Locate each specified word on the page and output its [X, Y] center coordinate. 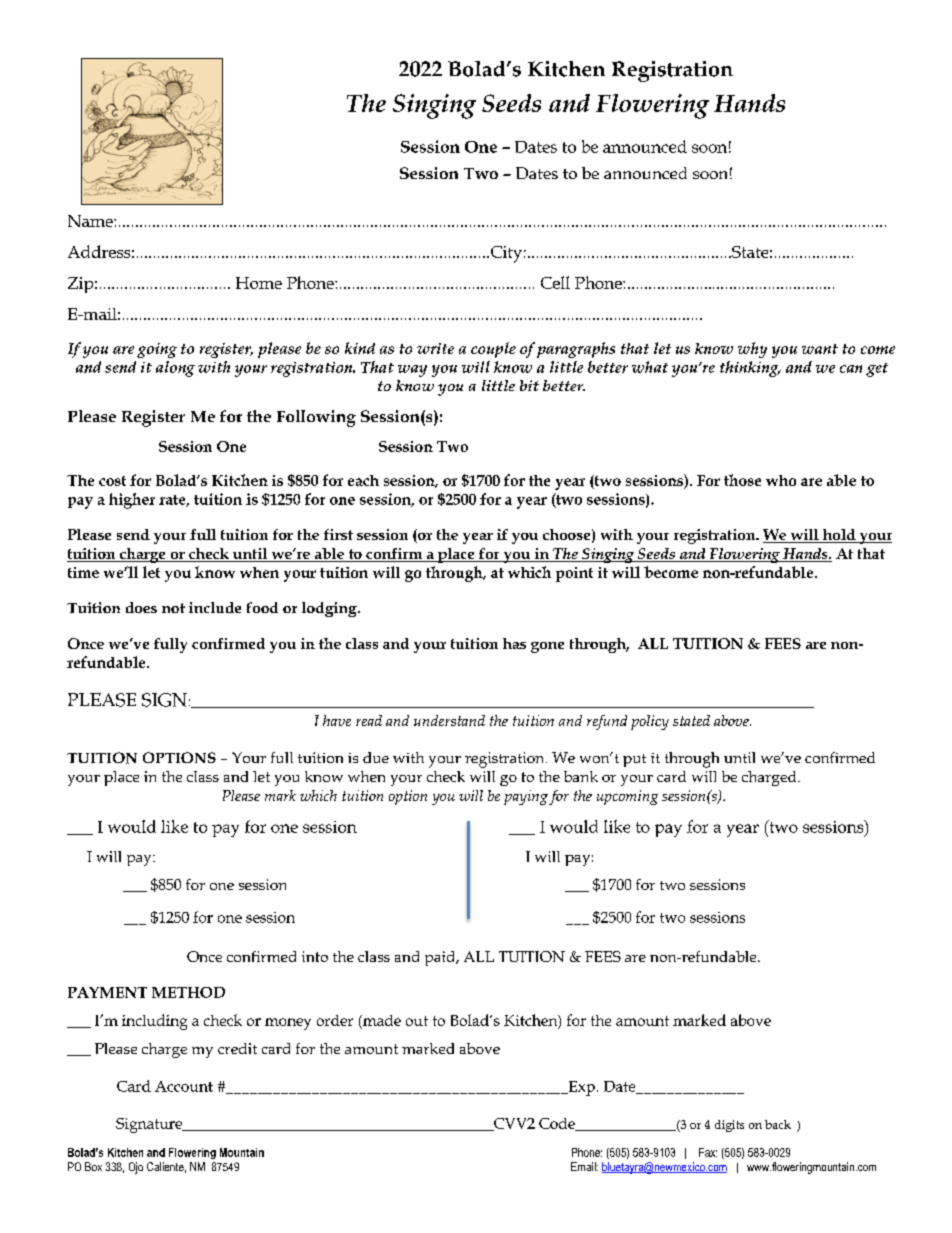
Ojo [136, 1168]
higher [132, 501]
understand [449, 720]
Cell [555, 282]
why [752, 350]
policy [650, 722]
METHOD [188, 992]
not [173, 608]
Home [259, 283]
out [417, 1021]
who [781, 480]
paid [441, 958]
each [363, 480]
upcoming [627, 797]
